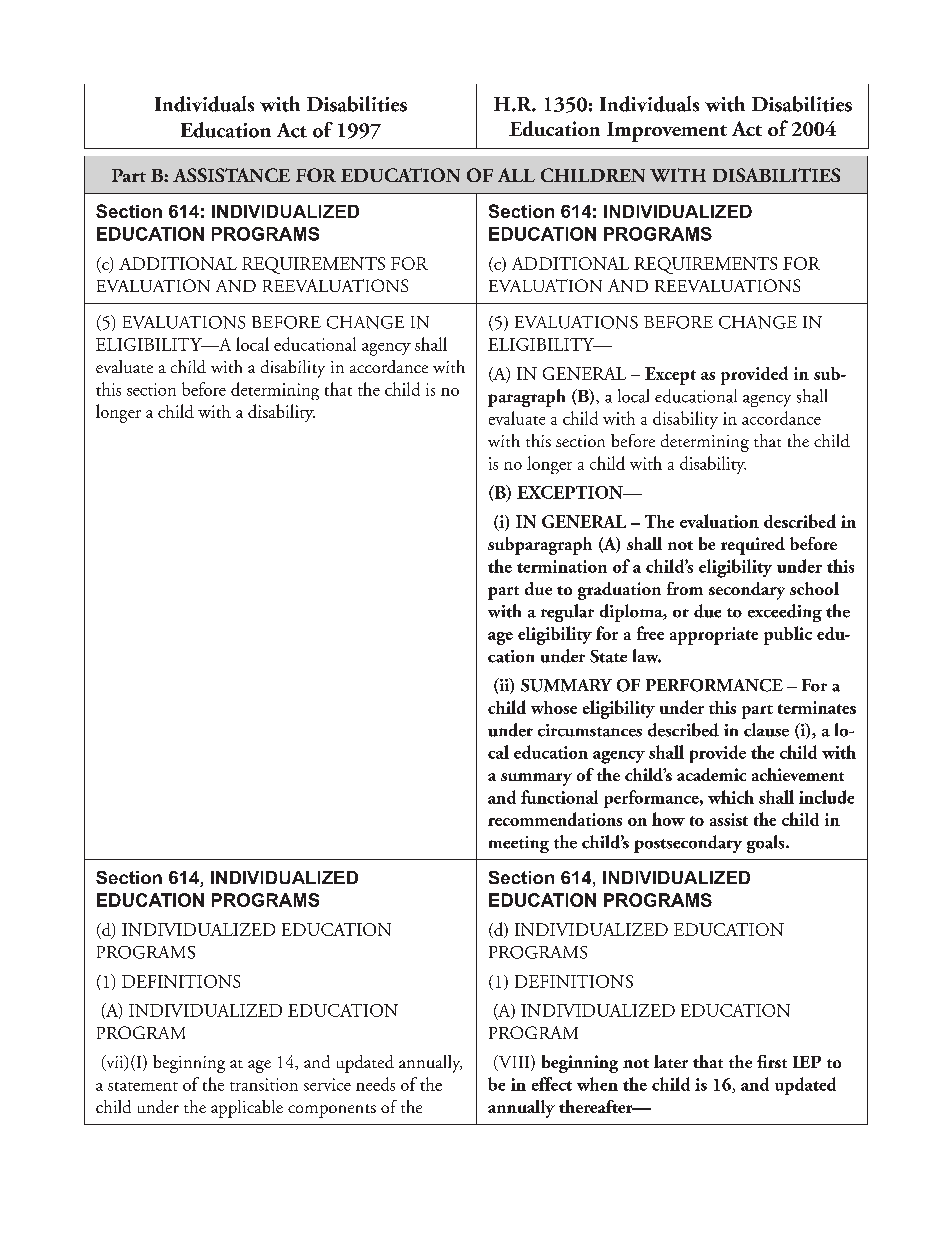 The width and height of the document is (952, 1233). What do you see at coordinates (554, 707) in the document?
I see `whose` at bounding box center [554, 707].
